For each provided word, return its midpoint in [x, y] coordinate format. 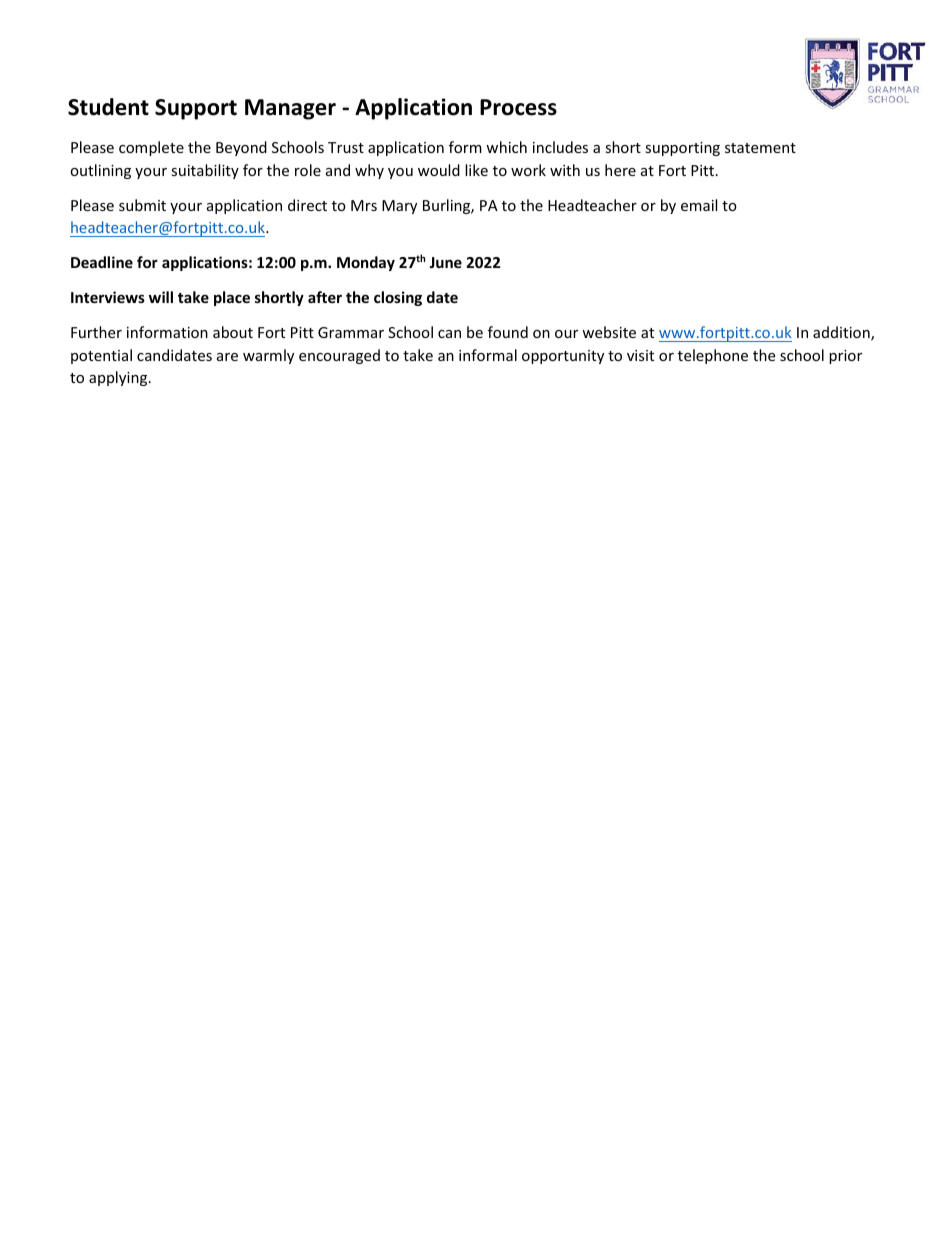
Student [108, 107]
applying [119, 378]
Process [518, 107]
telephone [713, 356]
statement [760, 148]
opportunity [563, 357]
